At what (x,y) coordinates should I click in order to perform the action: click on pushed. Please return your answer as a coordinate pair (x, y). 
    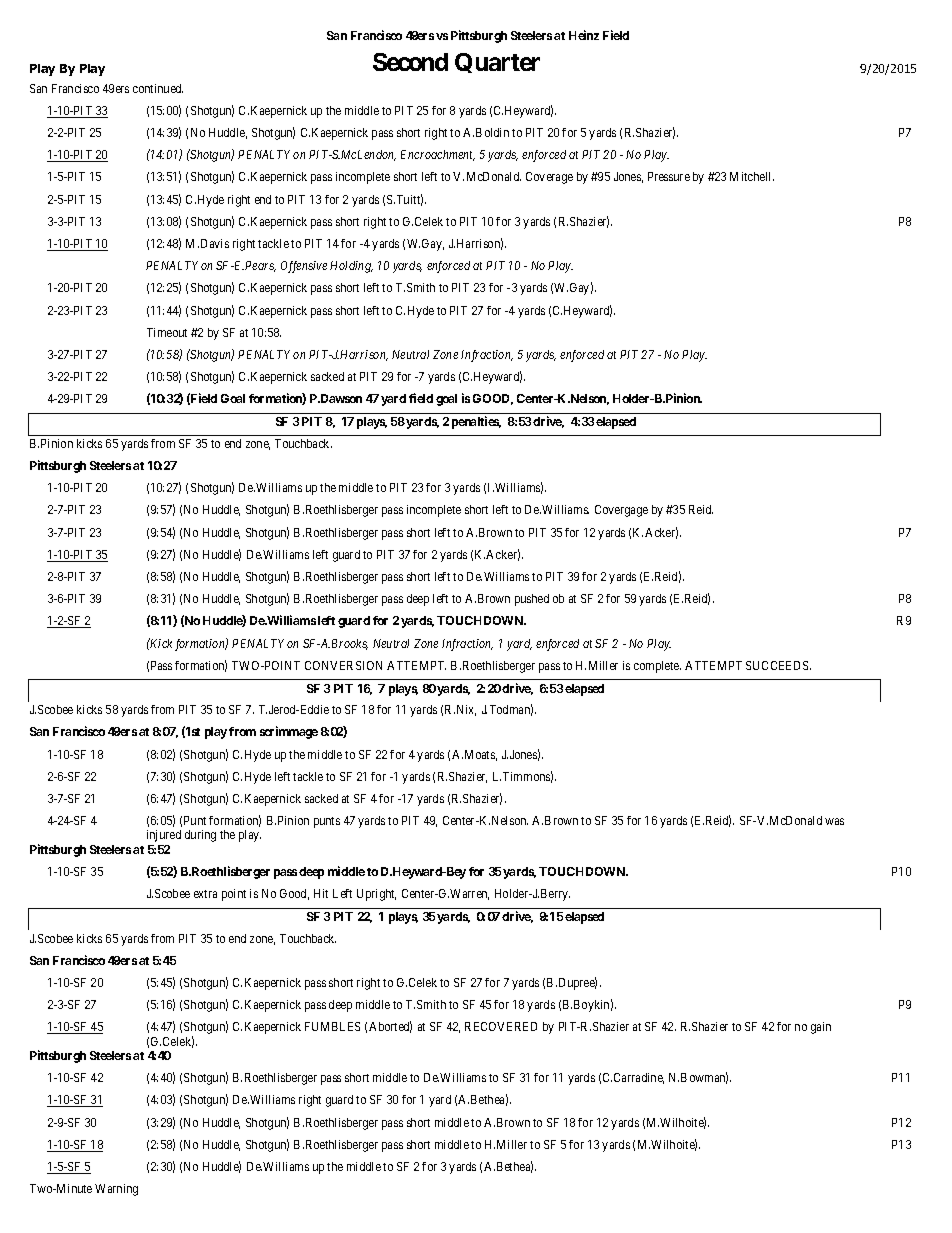
    Looking at the image, I should click on (532, 600).
